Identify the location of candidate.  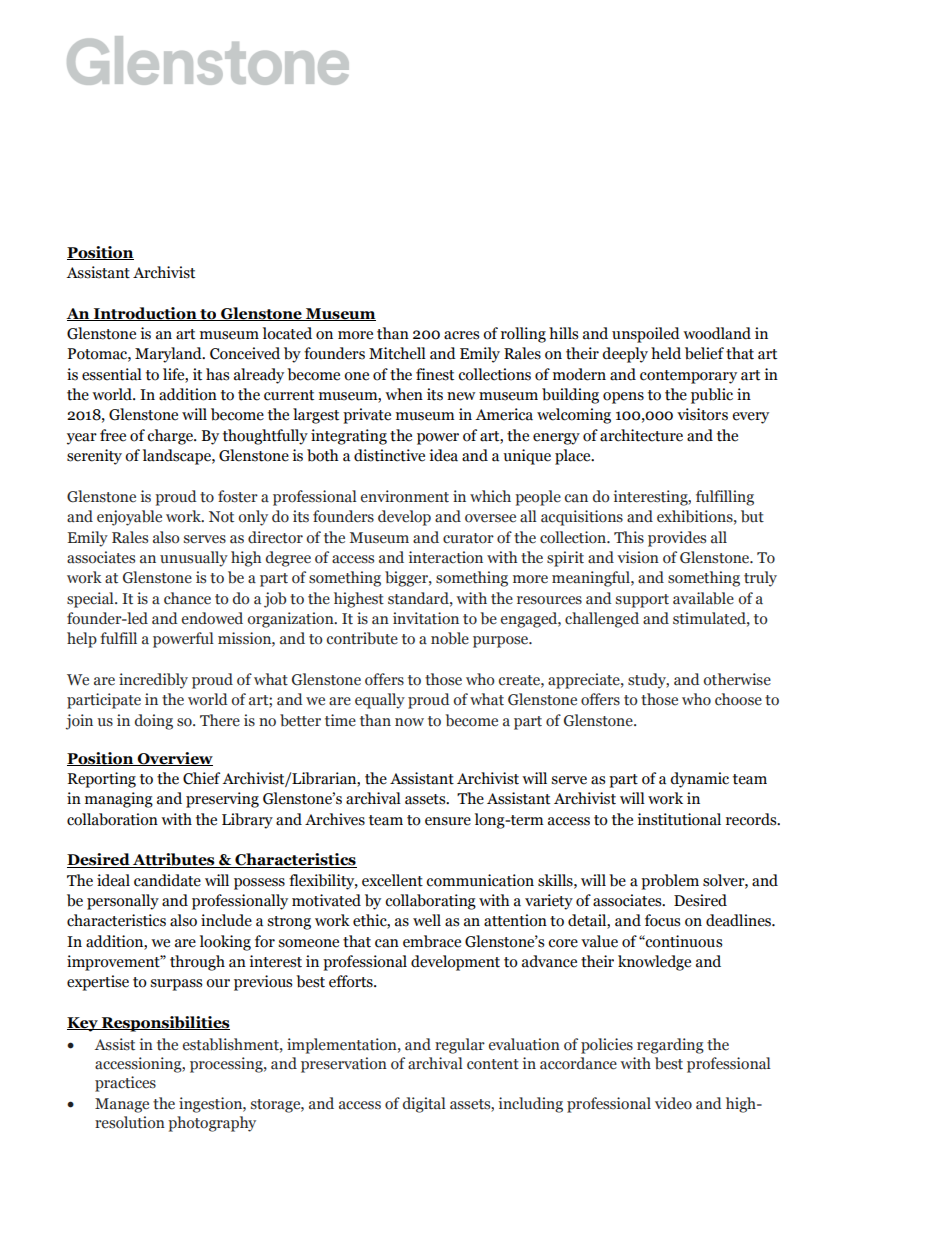
(167, 880).
